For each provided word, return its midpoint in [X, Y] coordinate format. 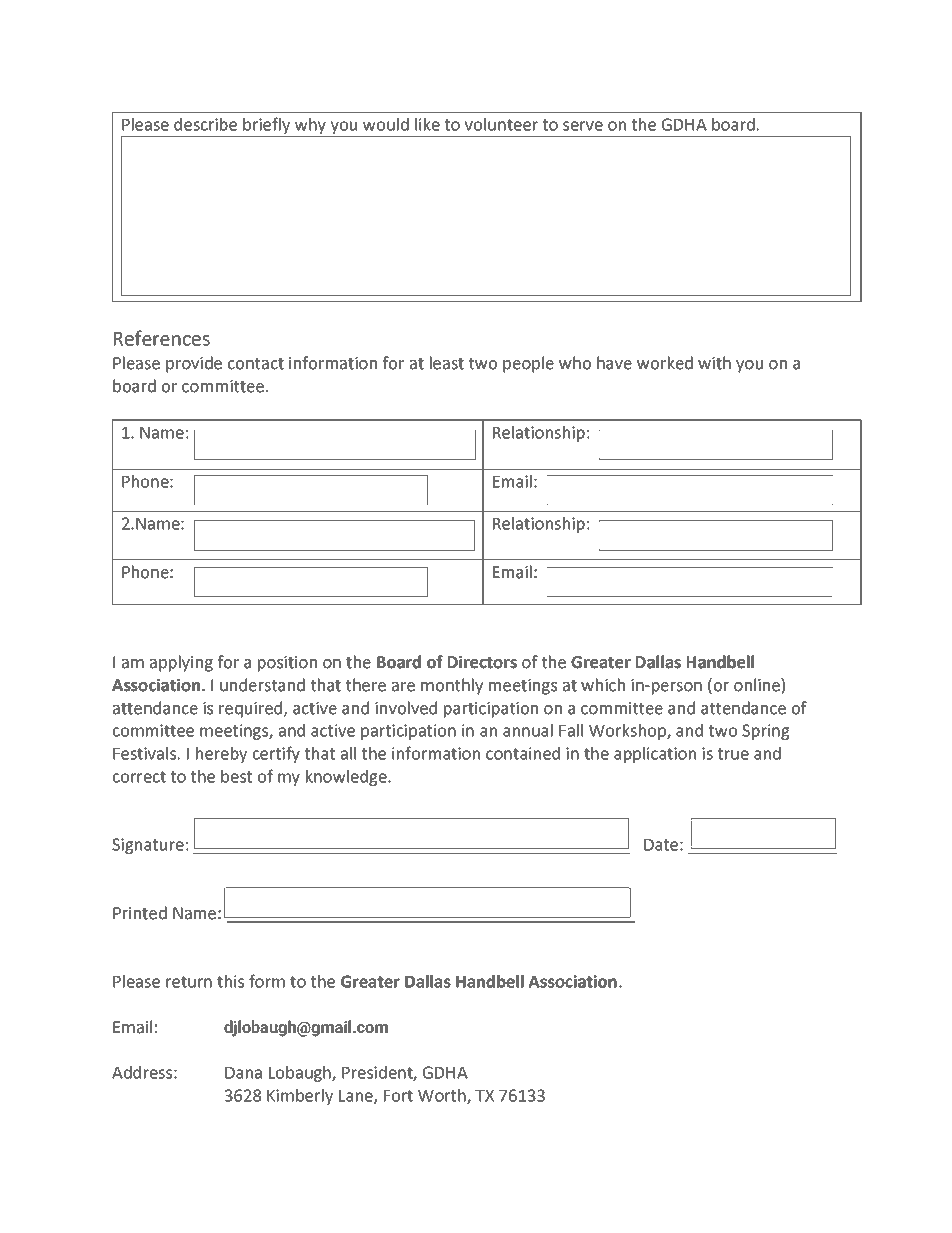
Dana [243, 1073]
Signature [148, 846]
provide [194, 364]
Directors [482, 662]
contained [523, 753]
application [655, 755]
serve [583, 126]
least [447, 363]
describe [205, 124]
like [427, 124]
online [758, 686]
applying [181, 663]
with [714, 363]
